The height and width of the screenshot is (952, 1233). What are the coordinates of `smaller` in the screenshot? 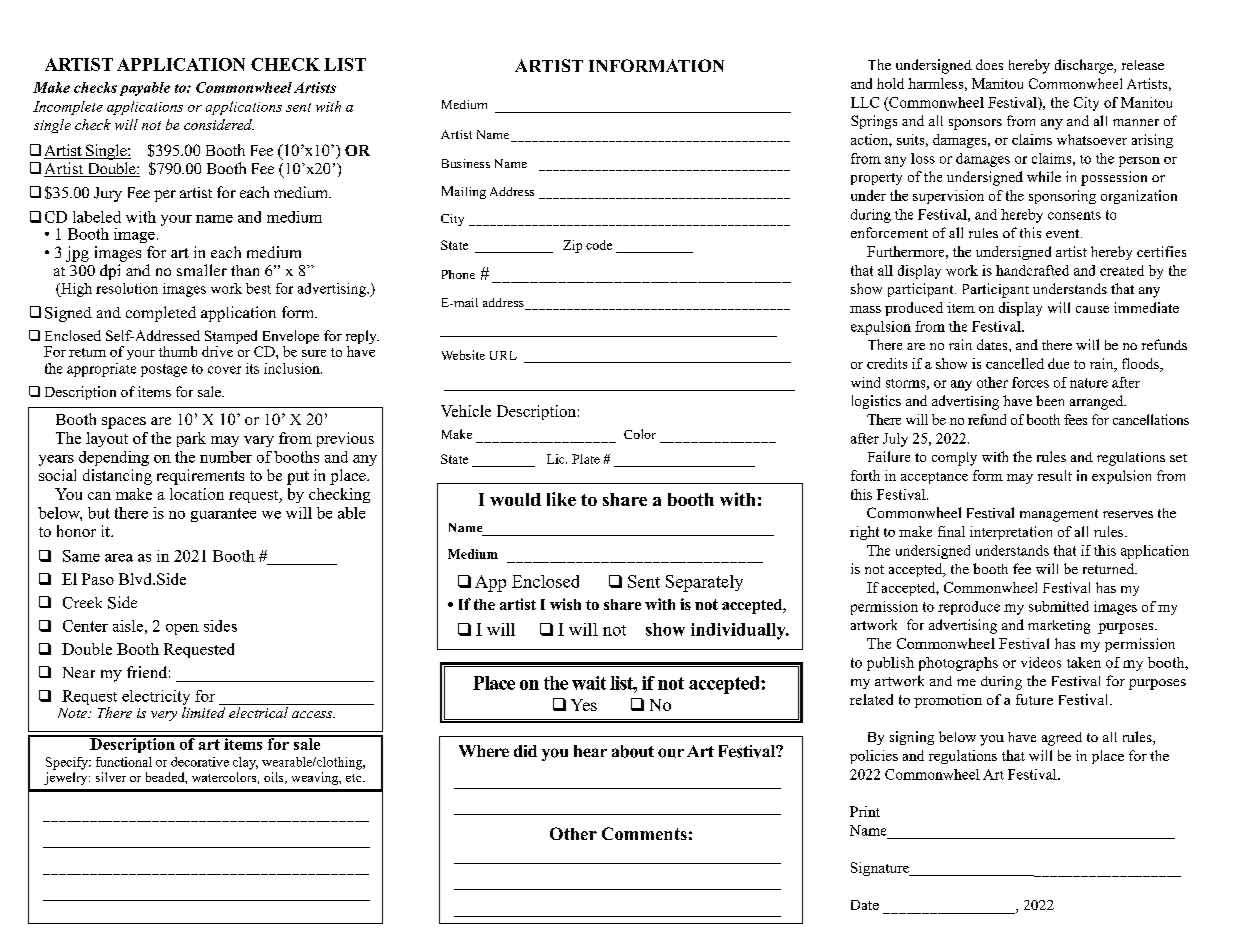 It's located at (202, 270).
